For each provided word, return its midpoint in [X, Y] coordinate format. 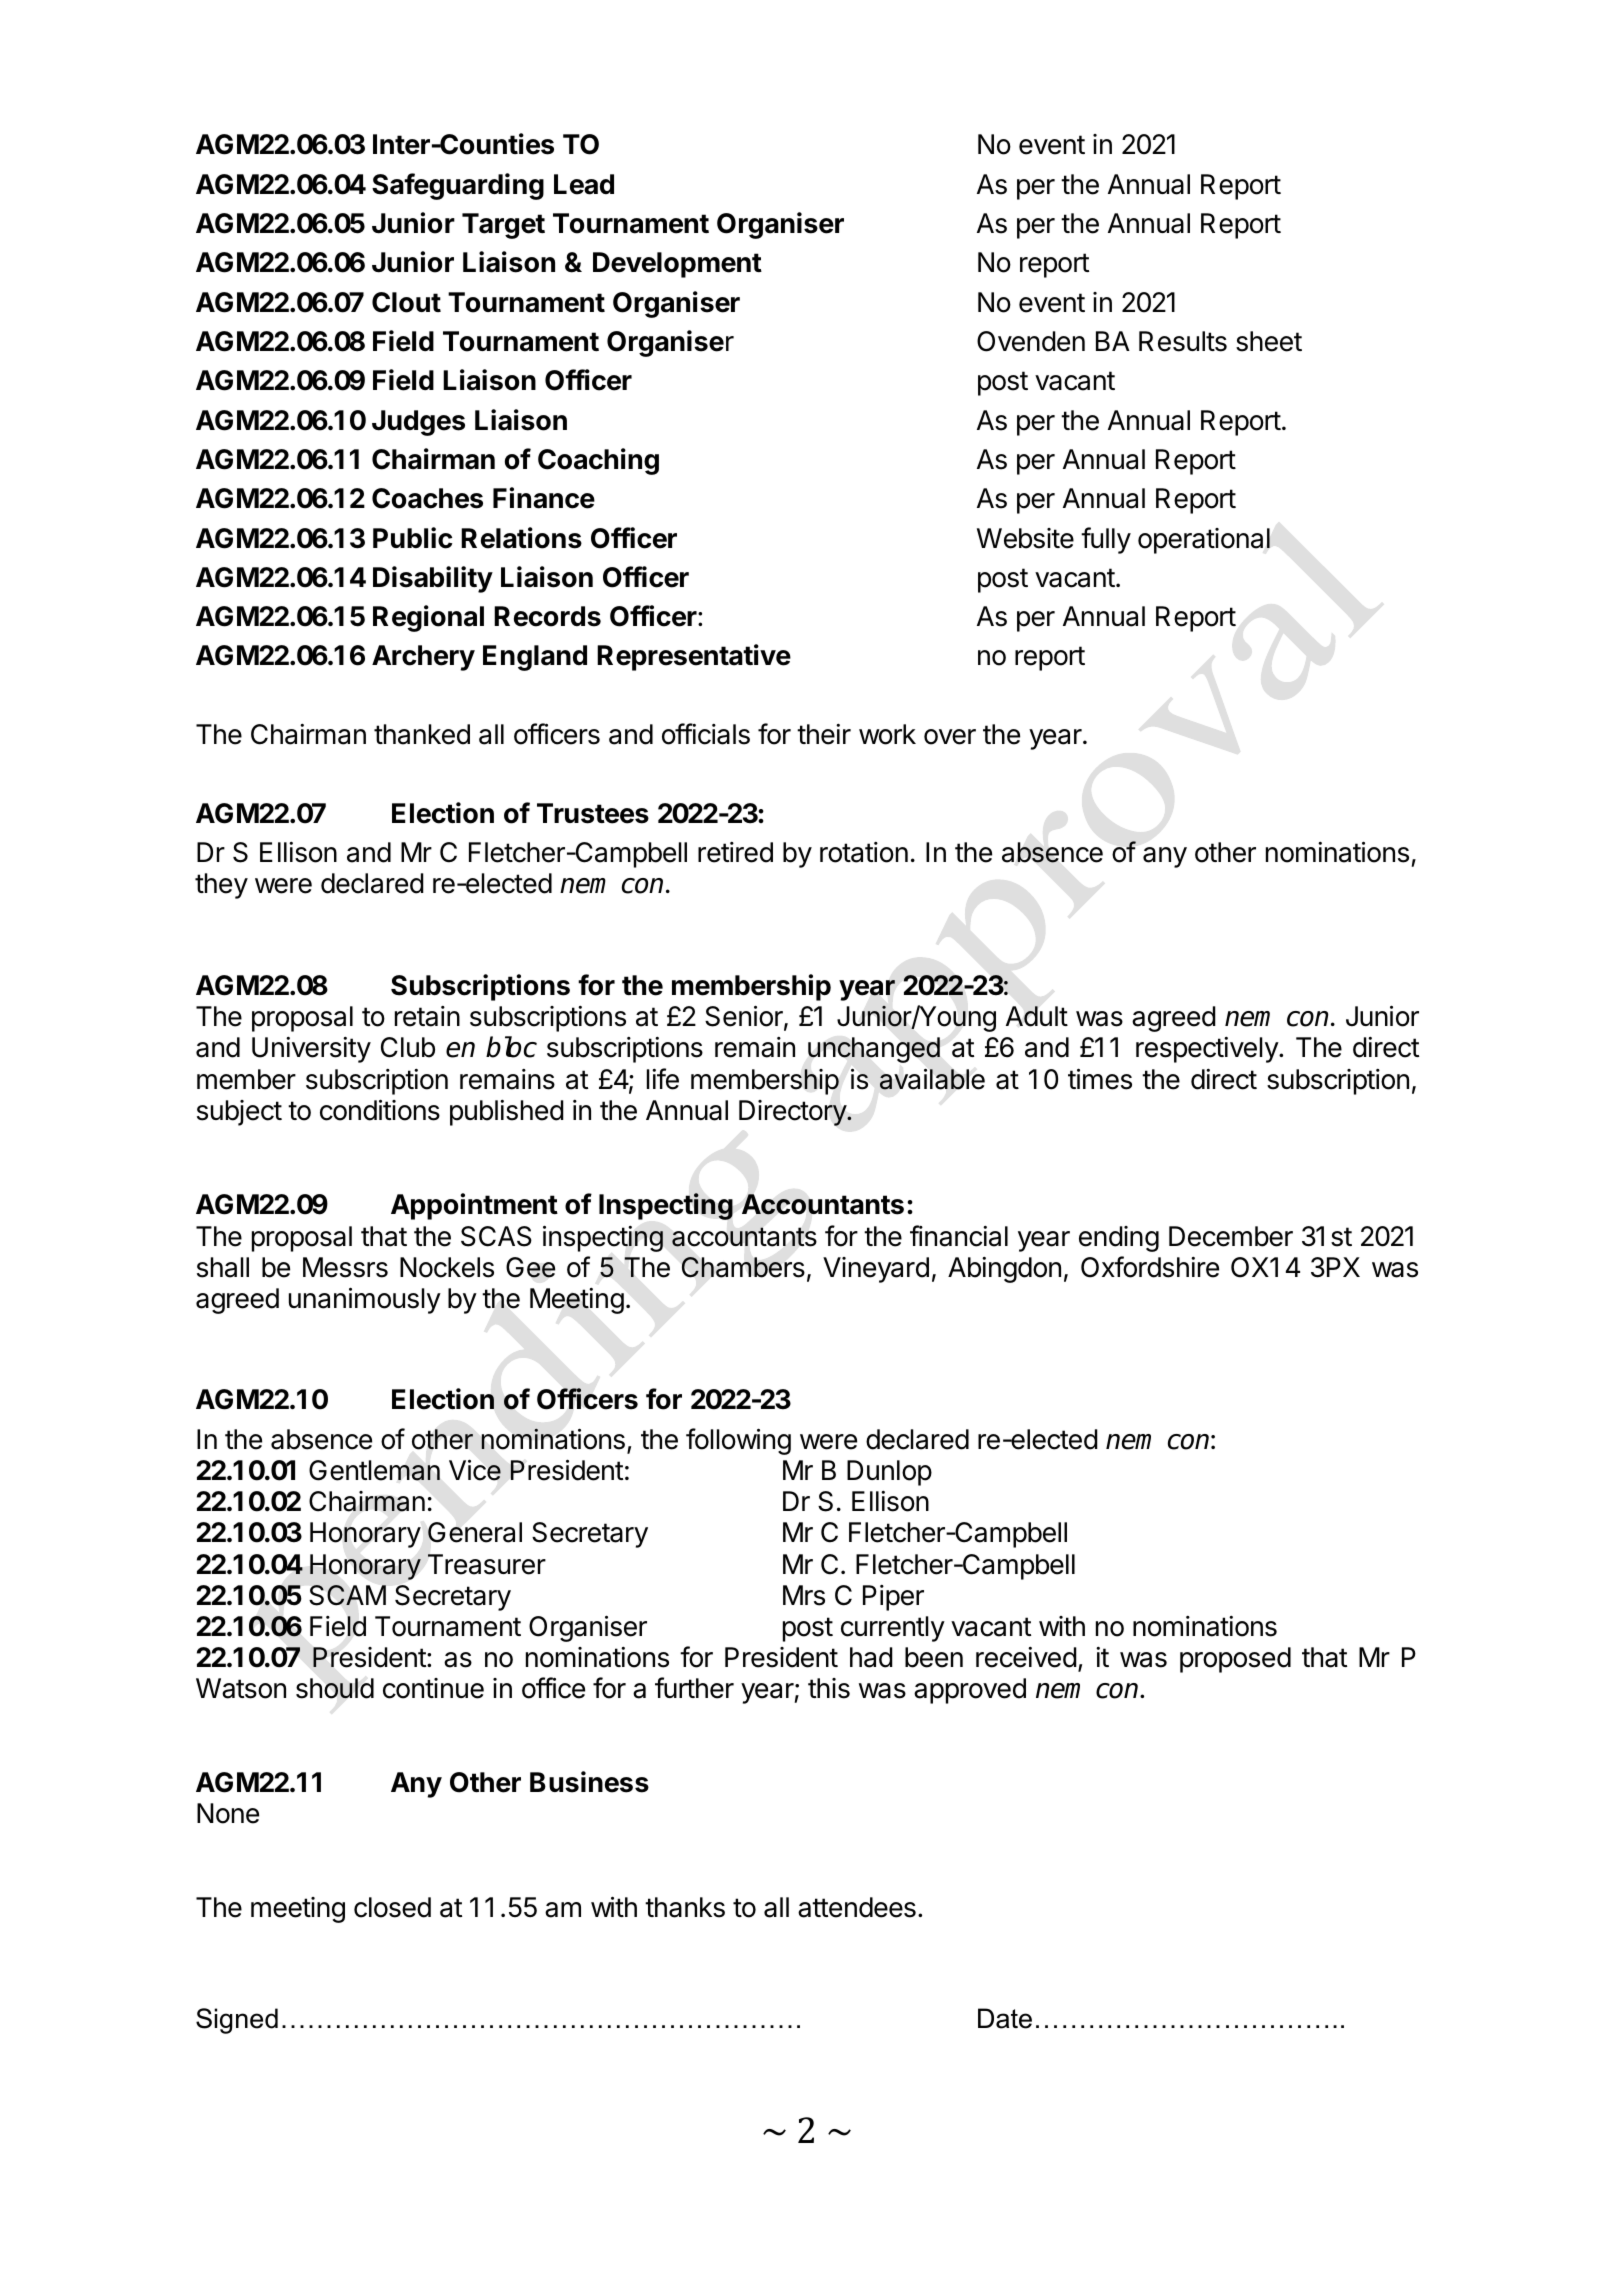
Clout [406, 302]
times [1100, 1079]
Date [1005, 2018]
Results [1183, 341]
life [663, 1079]
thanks [685, 1907]
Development [677, 265]
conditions [380, 1110]
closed [392, 1907]
